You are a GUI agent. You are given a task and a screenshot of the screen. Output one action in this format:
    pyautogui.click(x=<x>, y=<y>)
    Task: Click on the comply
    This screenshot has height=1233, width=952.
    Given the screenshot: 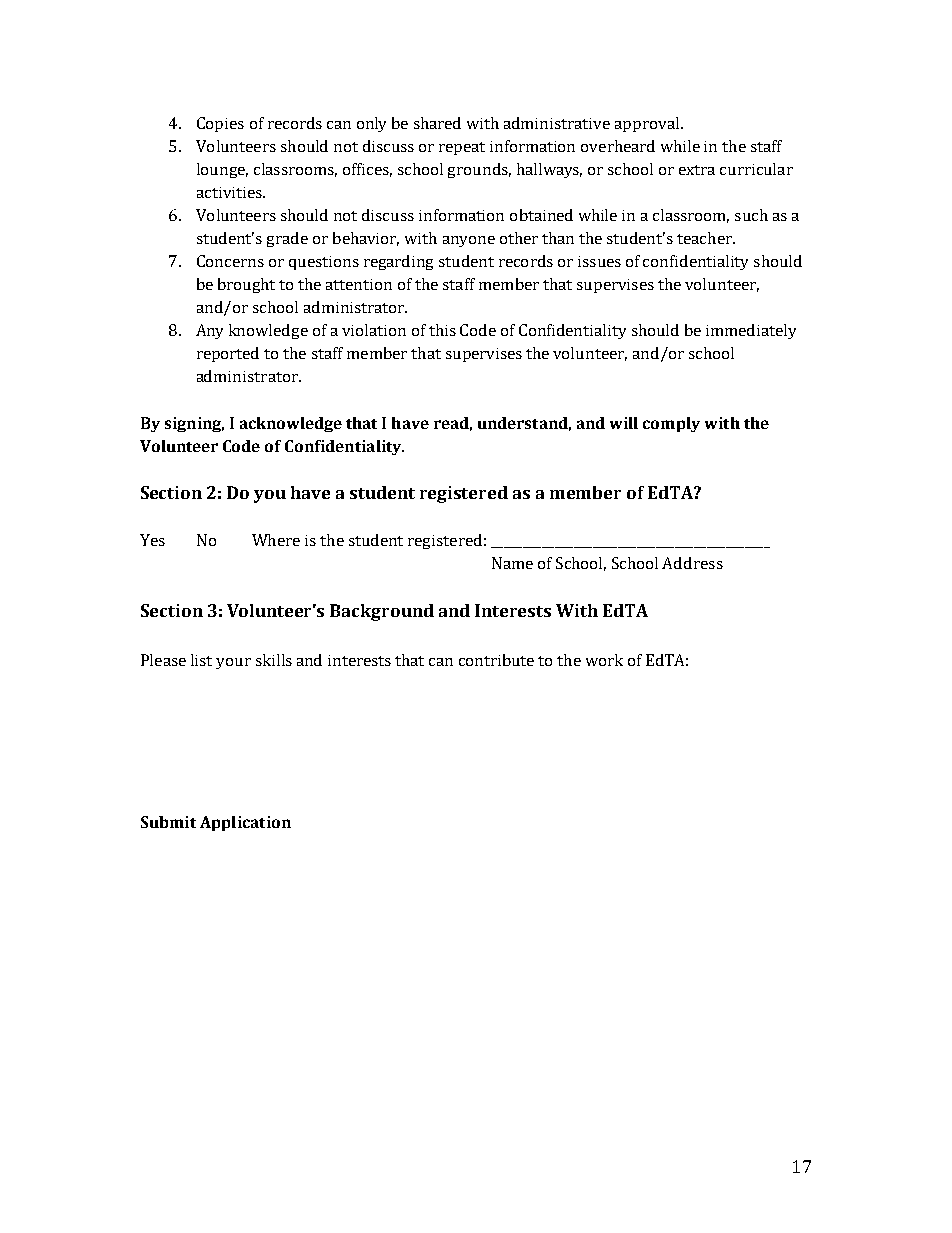 What is the action you would take?
    pyautogui.click(x=671, y=424)
